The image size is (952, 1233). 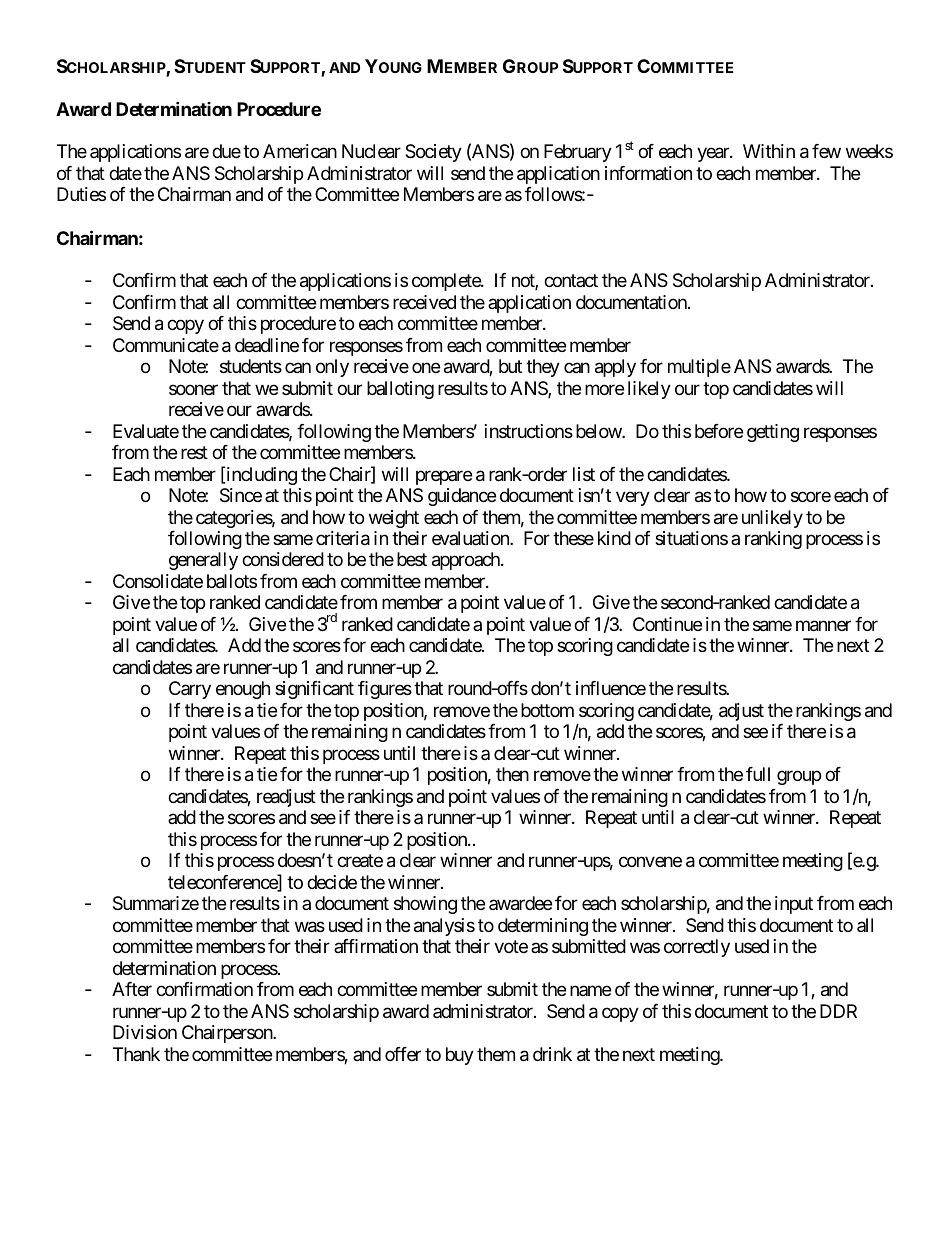 I want to click on Within, so click(x=769, y=151).
